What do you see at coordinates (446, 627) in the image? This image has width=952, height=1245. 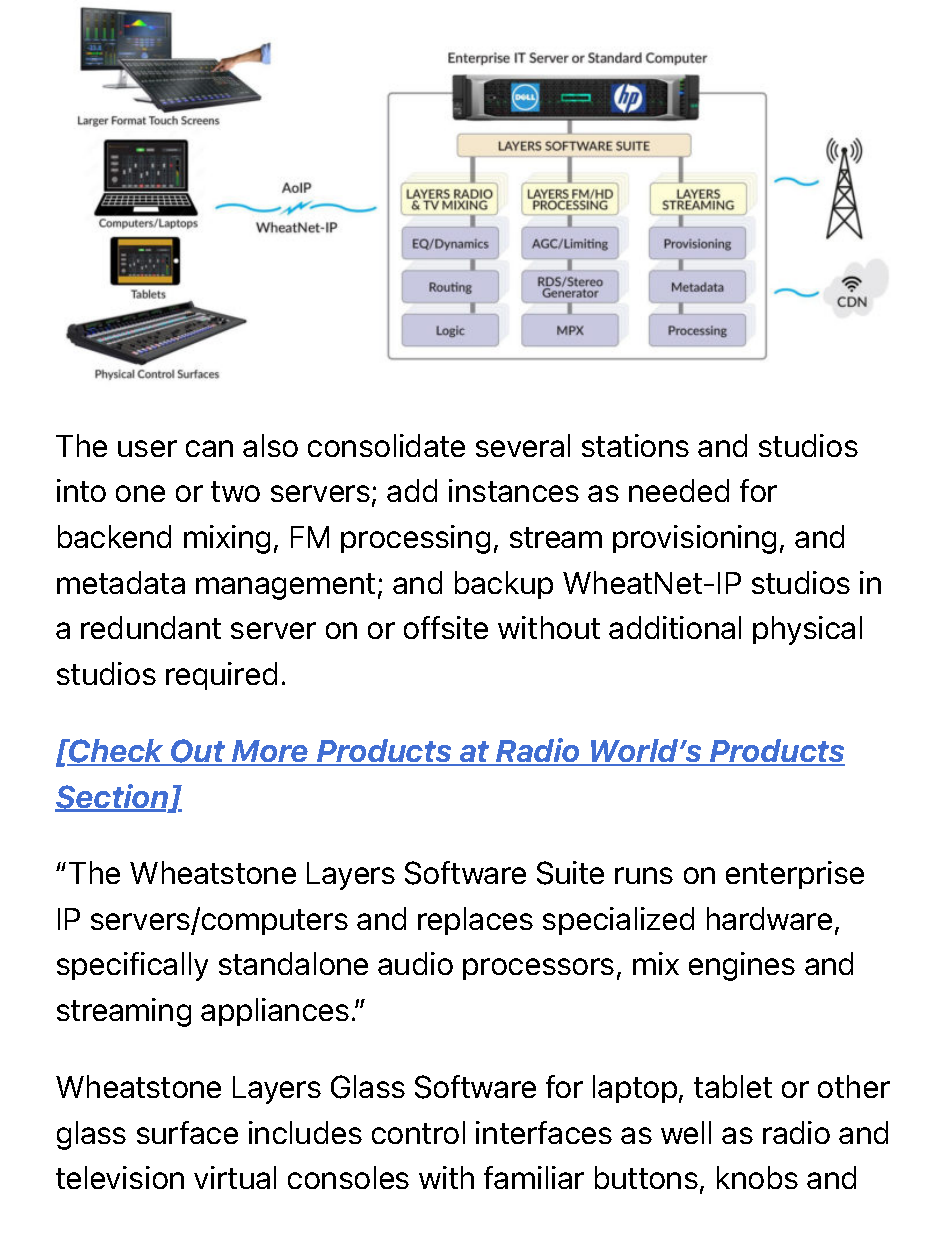 I see `offsite` at bounding box center [446, 627].
